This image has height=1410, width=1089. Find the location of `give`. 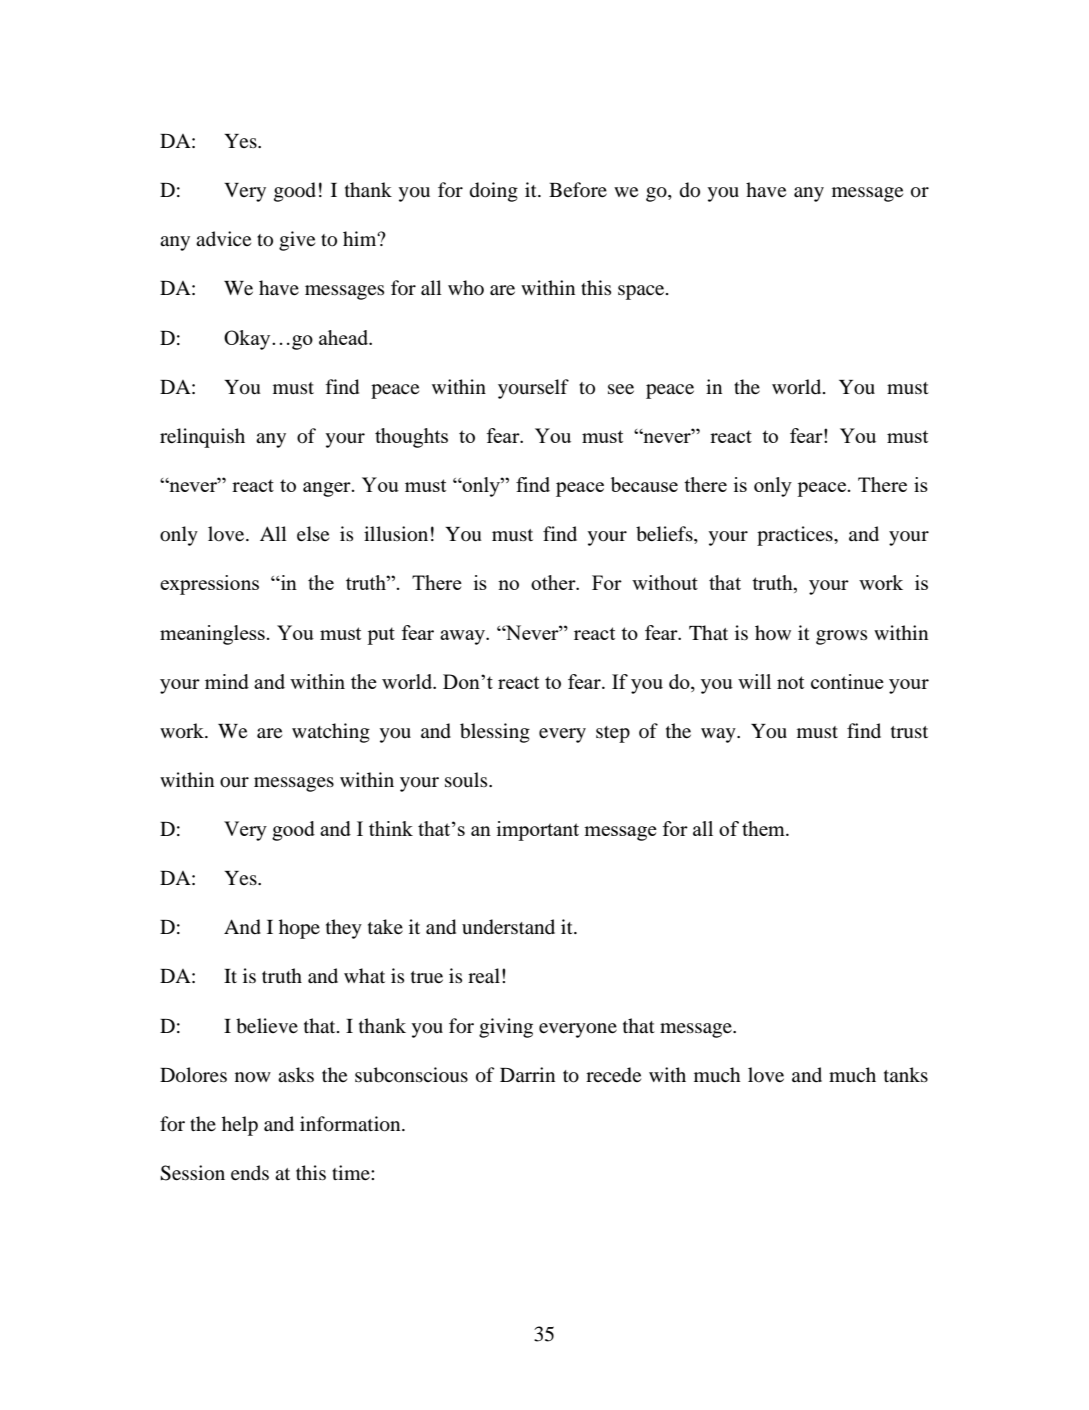

give is located at coordinates (297, 241).
